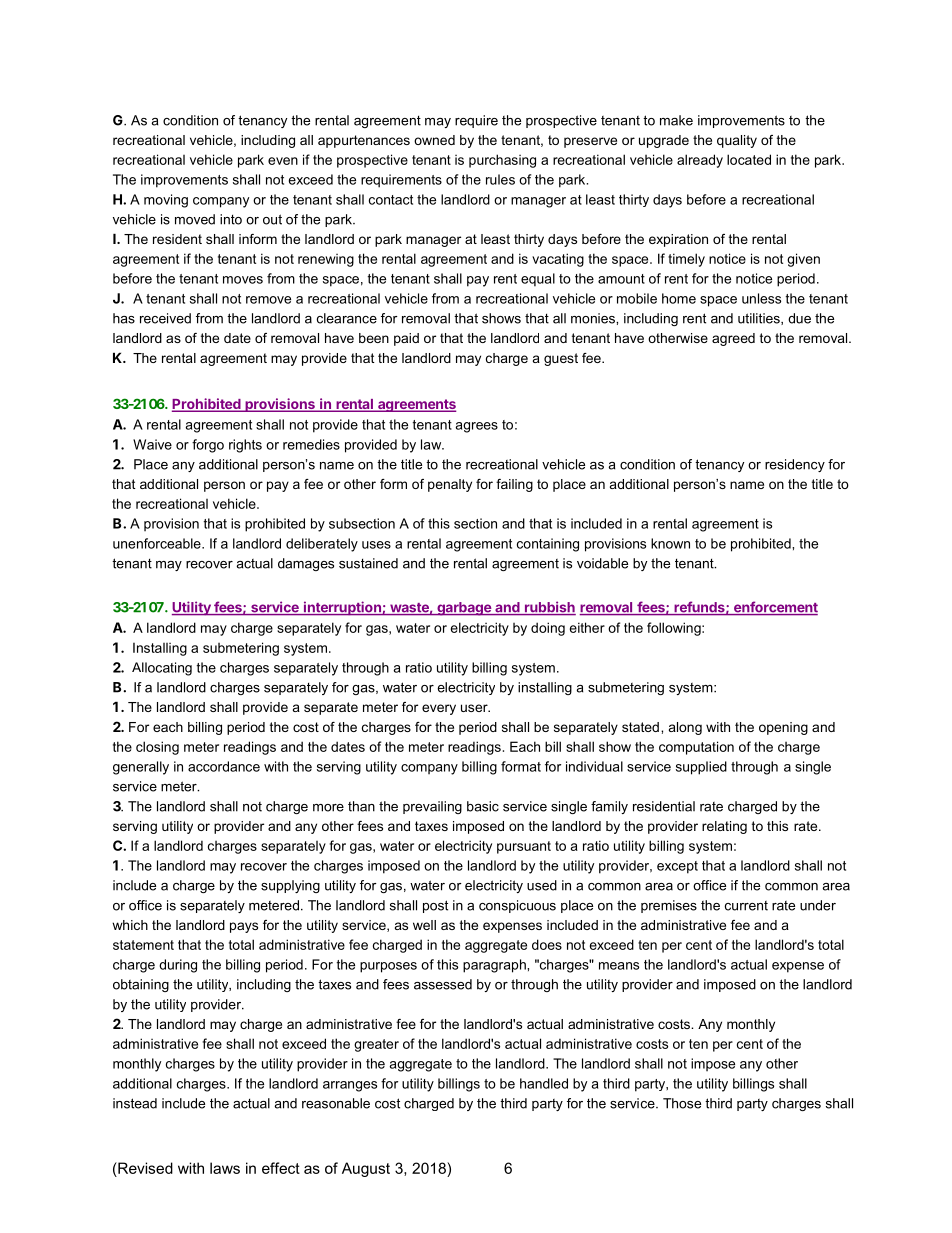 Image resolution: width=952 pixels, height=1233 pixels. Describe the element at coordinates (502, 161) in the screenshot. I see `purchasing` at that location.
